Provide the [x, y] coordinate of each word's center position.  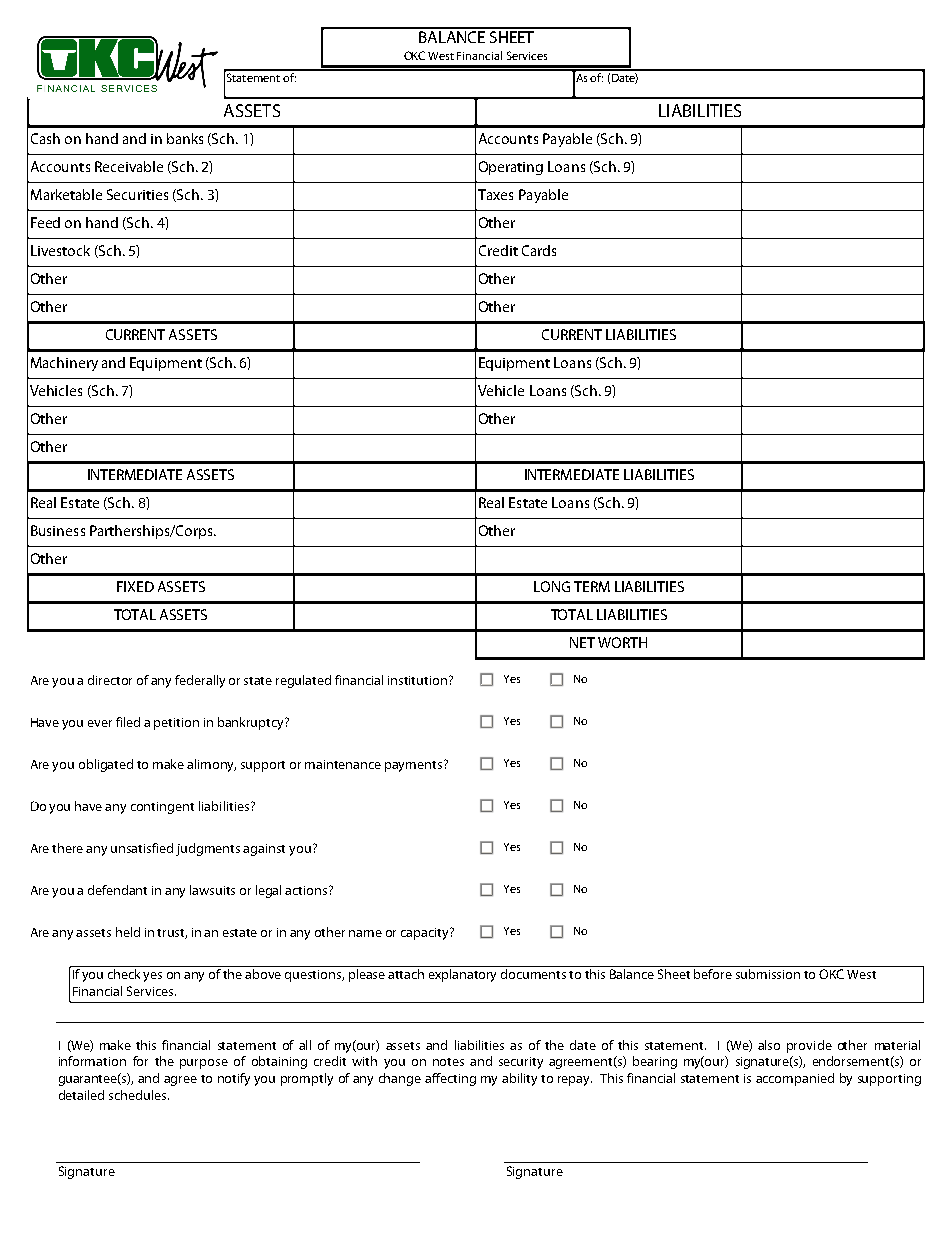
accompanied [795, 1079]
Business [58, 530]
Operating [511, 168]
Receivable [129, 166]
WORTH [622, 642]
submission [768, 974]
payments [415, 766]
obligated [106, 765]
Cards [539, 250]
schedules [139, 1095]
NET [582, 642]
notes [448, 1062]
